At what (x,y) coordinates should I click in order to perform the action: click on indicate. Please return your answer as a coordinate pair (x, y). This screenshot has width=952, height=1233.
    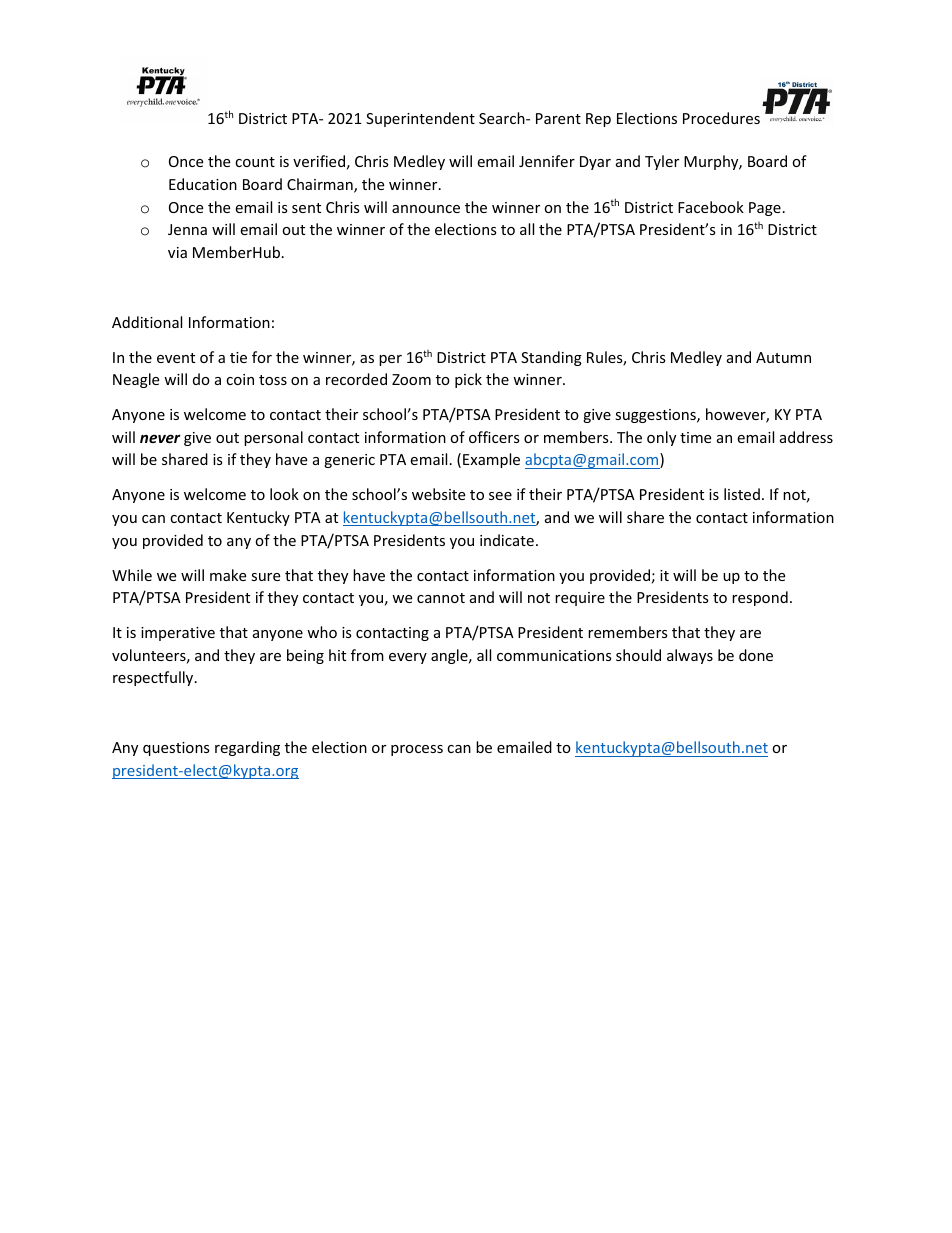
    Looking at the image, I should click on (507, 540).
